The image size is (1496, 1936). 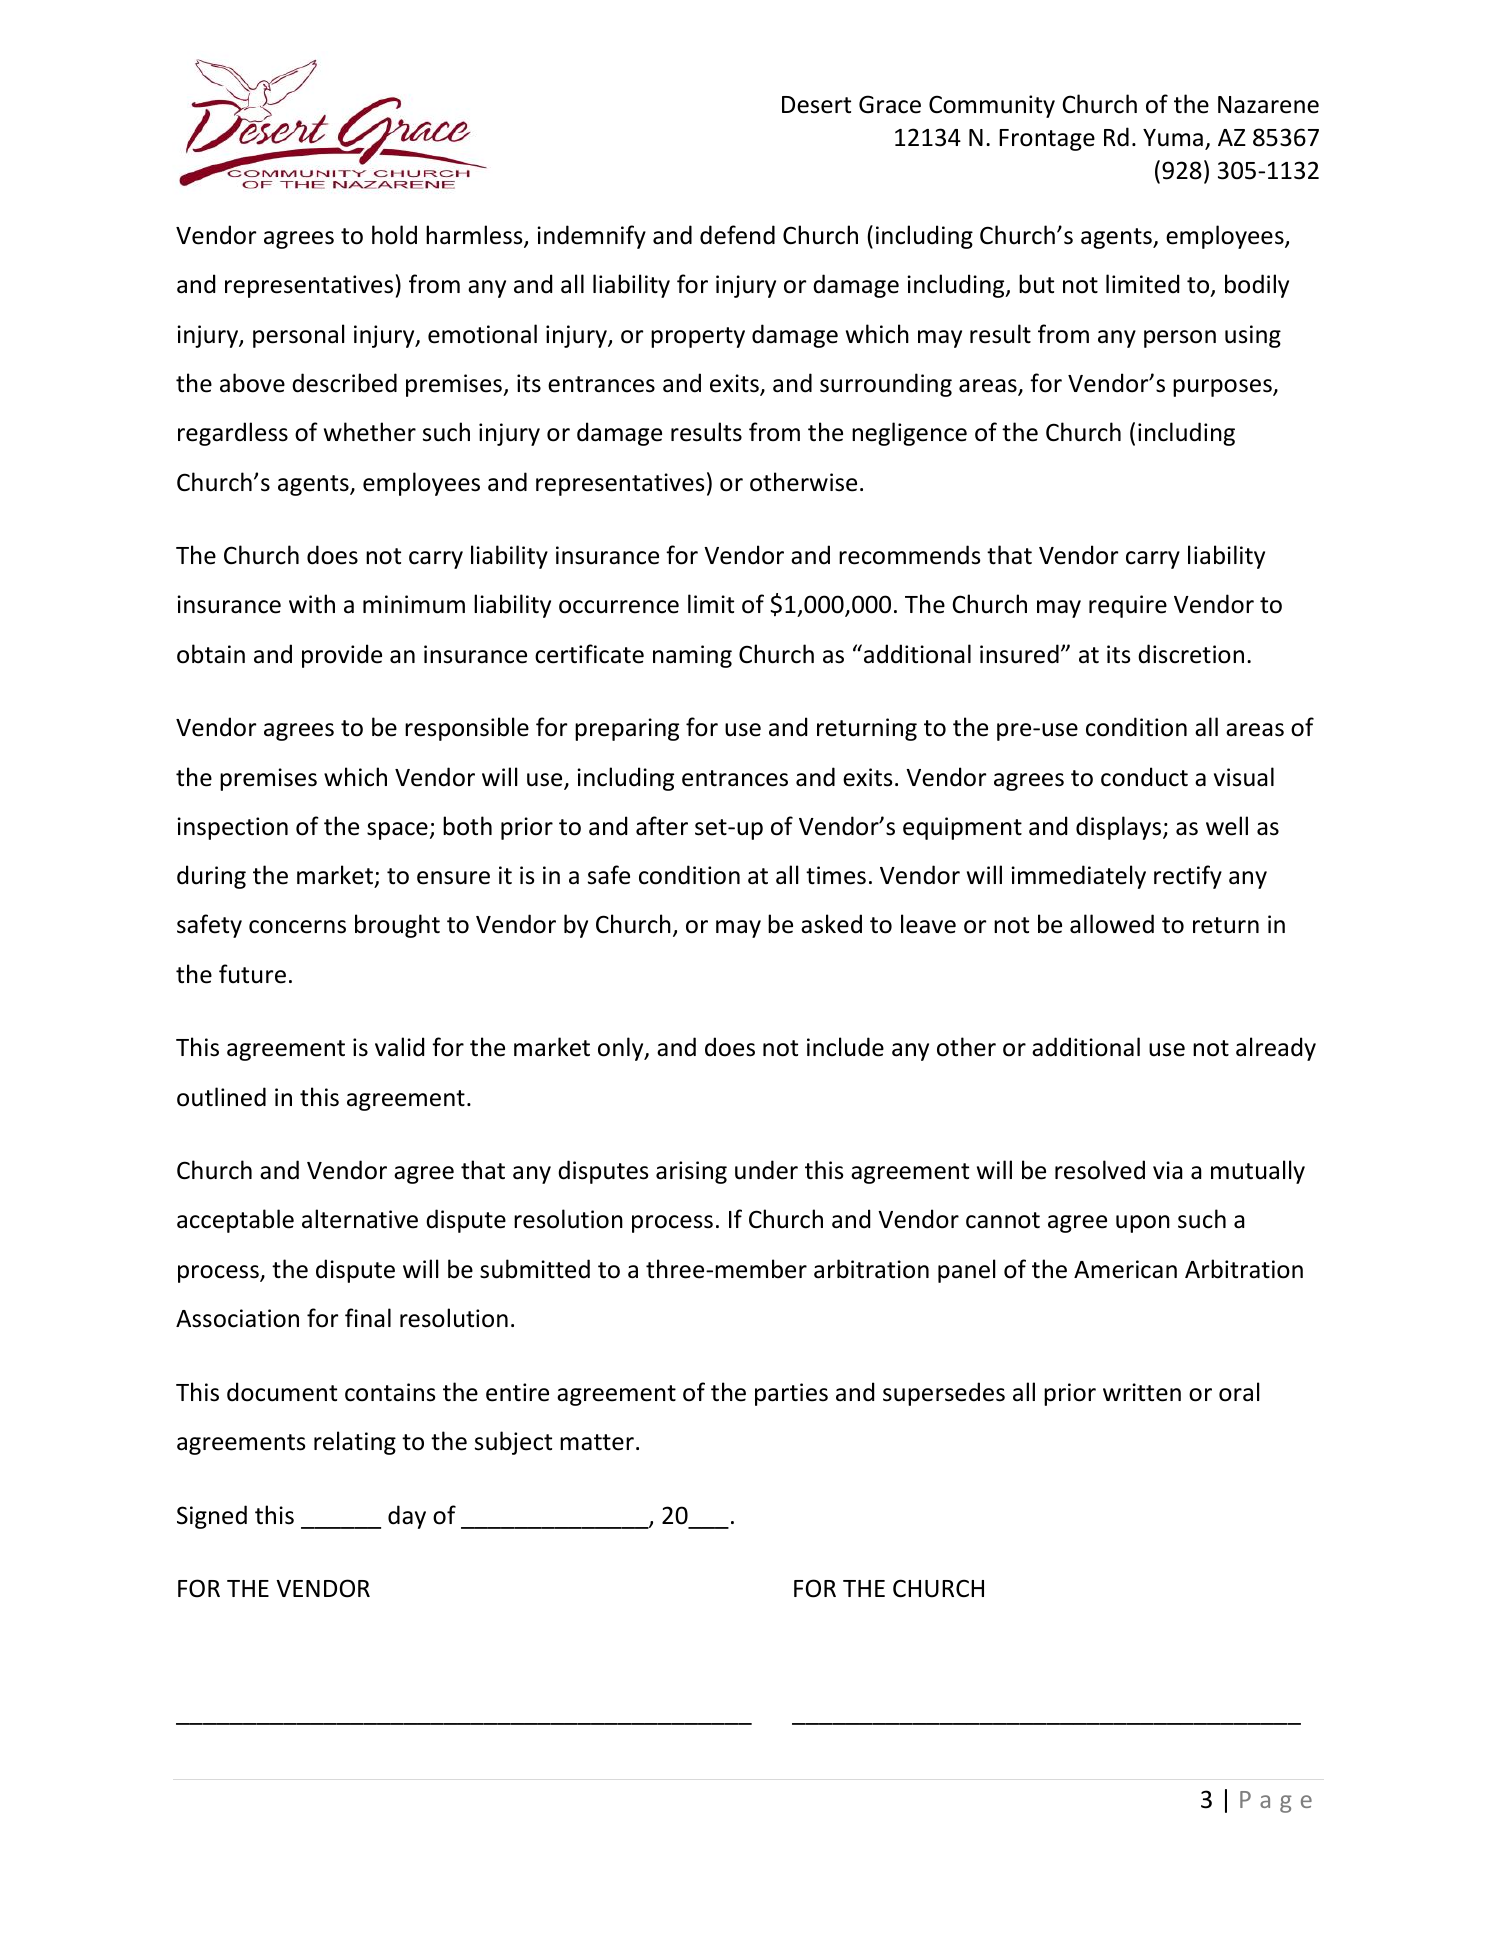 I want to click on space, so click(x=397, y=831).
